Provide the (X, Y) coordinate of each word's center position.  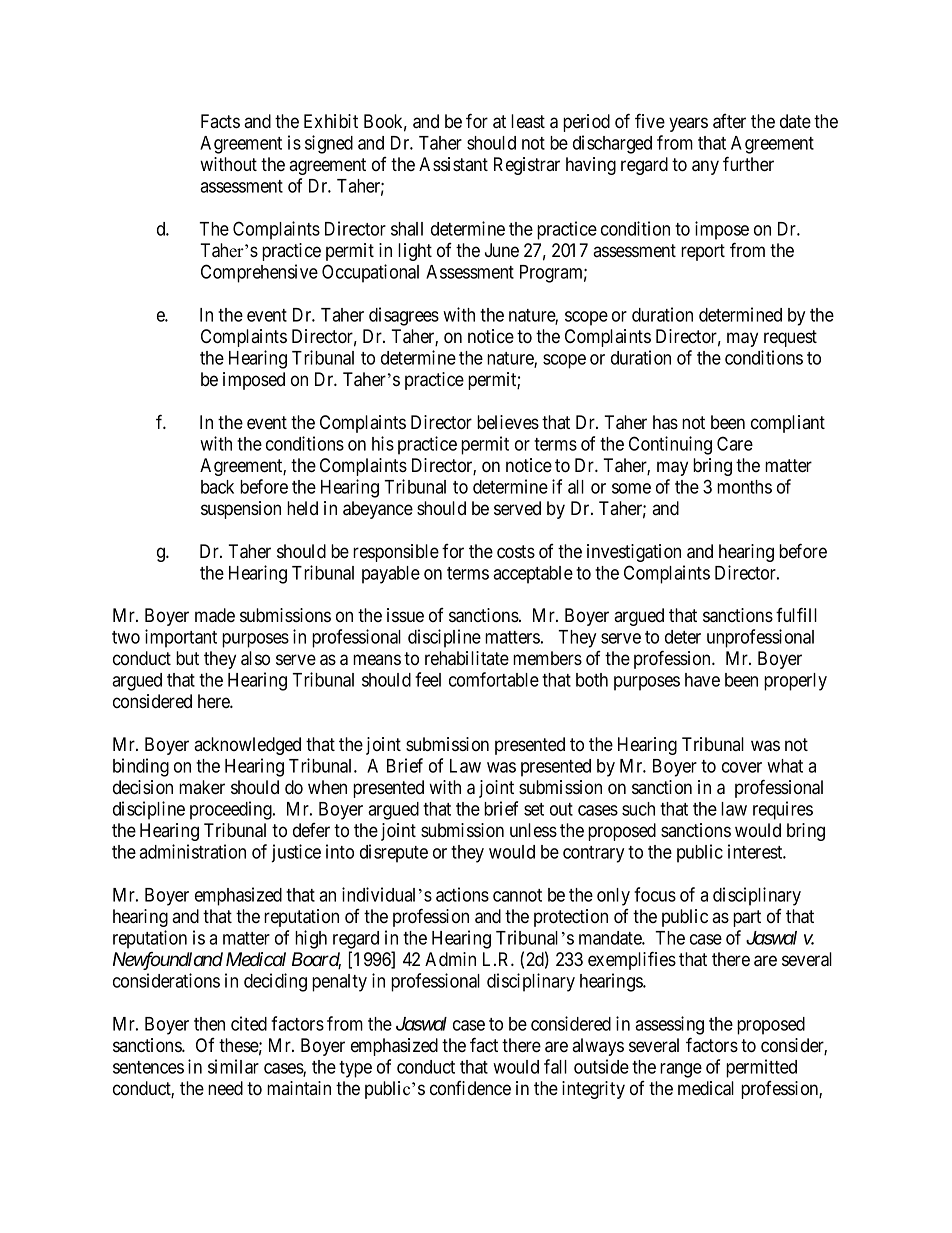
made (215, 615)
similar (233, 1066)
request (790, 338)
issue (405, 615)
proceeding (232, 810)
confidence (470, 1088)
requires (783, 810)
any (705, 167)
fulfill (796, 614)
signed (329, 144)
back (217, 487)
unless (533, 830)
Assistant (453, 164)
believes (508, 422)
